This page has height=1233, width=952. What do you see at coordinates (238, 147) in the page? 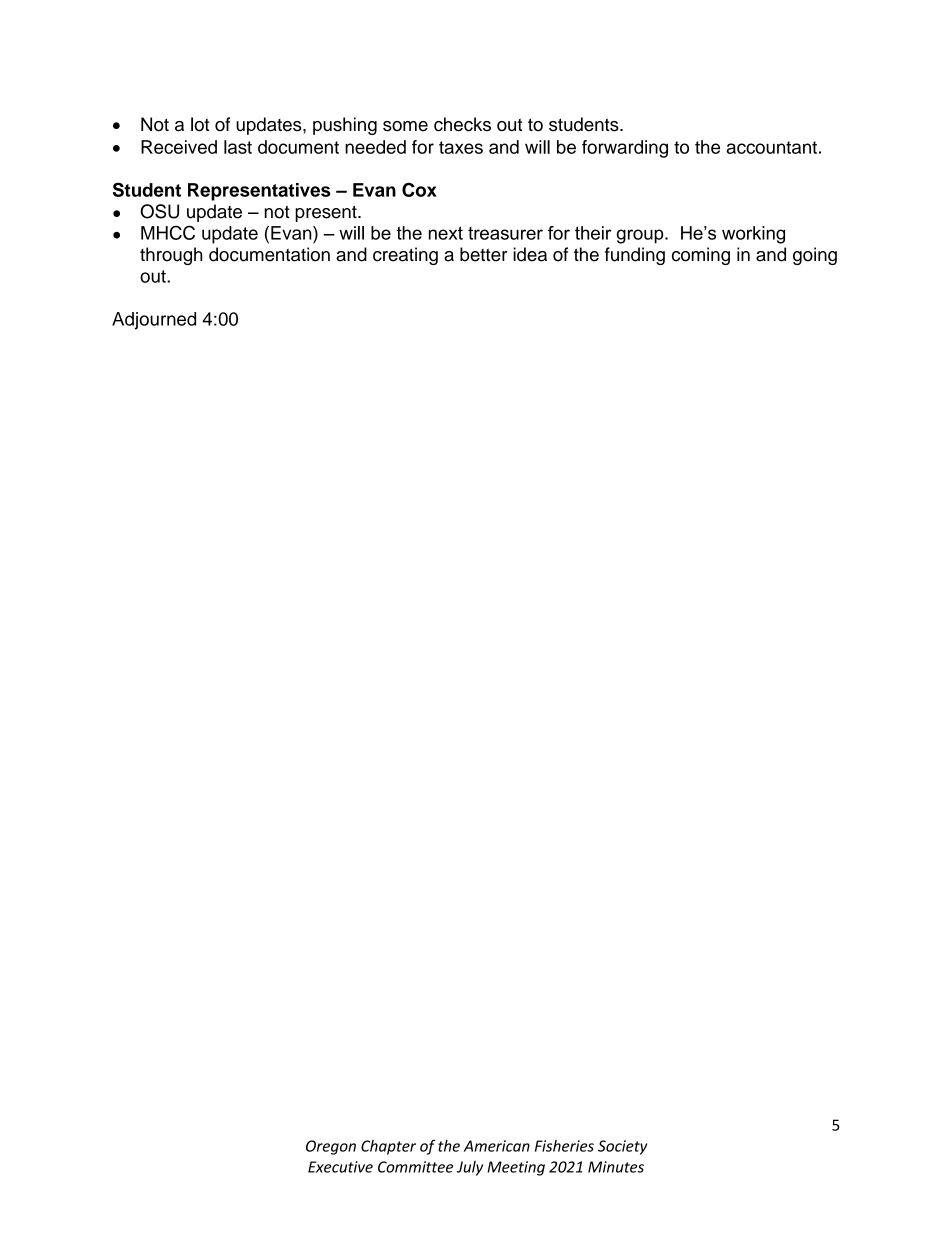
I see `last` at bounding box center [238, 147].
